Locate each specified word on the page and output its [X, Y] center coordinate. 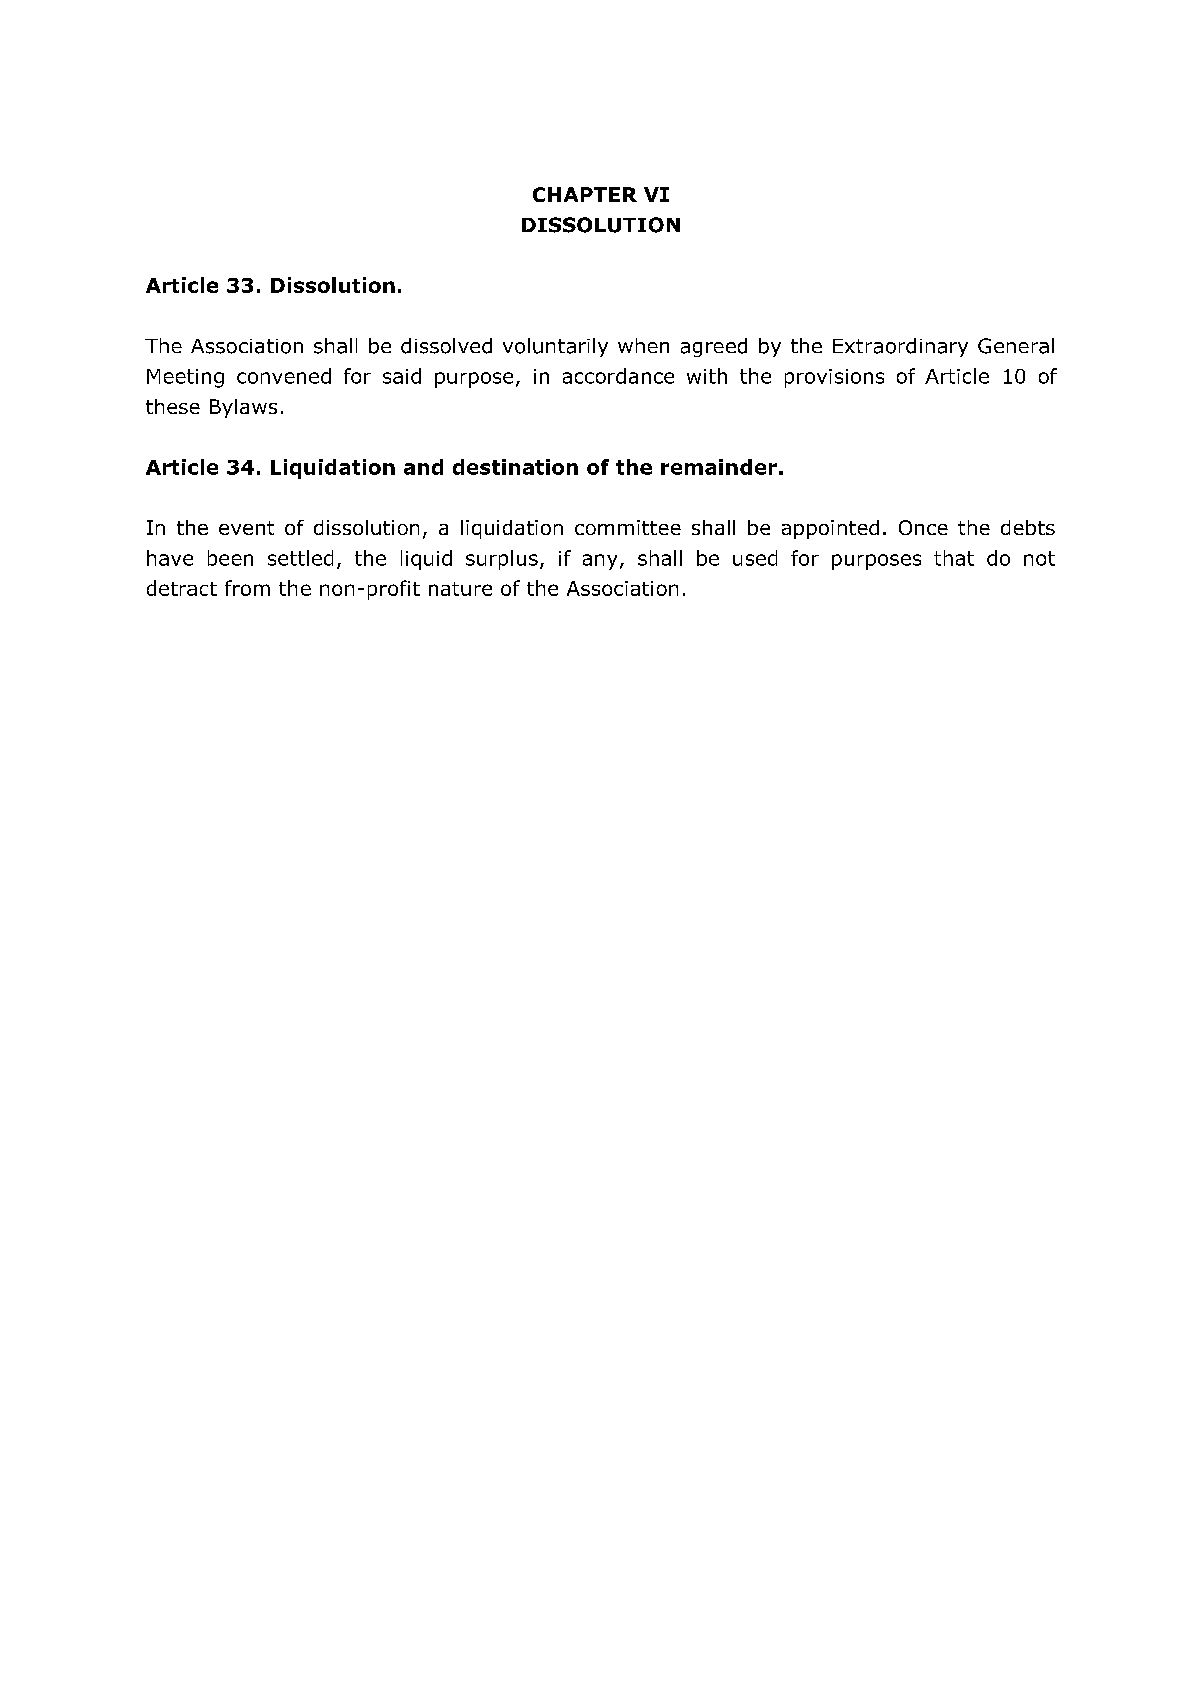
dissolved [446, 346]
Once [923, 527]
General [1016, 346]
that [954, 558]
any [600, 562]
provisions [834, 378]
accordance [618, 376]
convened [284, 376]
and [423, 467]
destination [515, 467]
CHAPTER [585, 194]
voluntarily [555, 347]
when [643, 345]
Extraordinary [900, 347]
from [247, 588]
